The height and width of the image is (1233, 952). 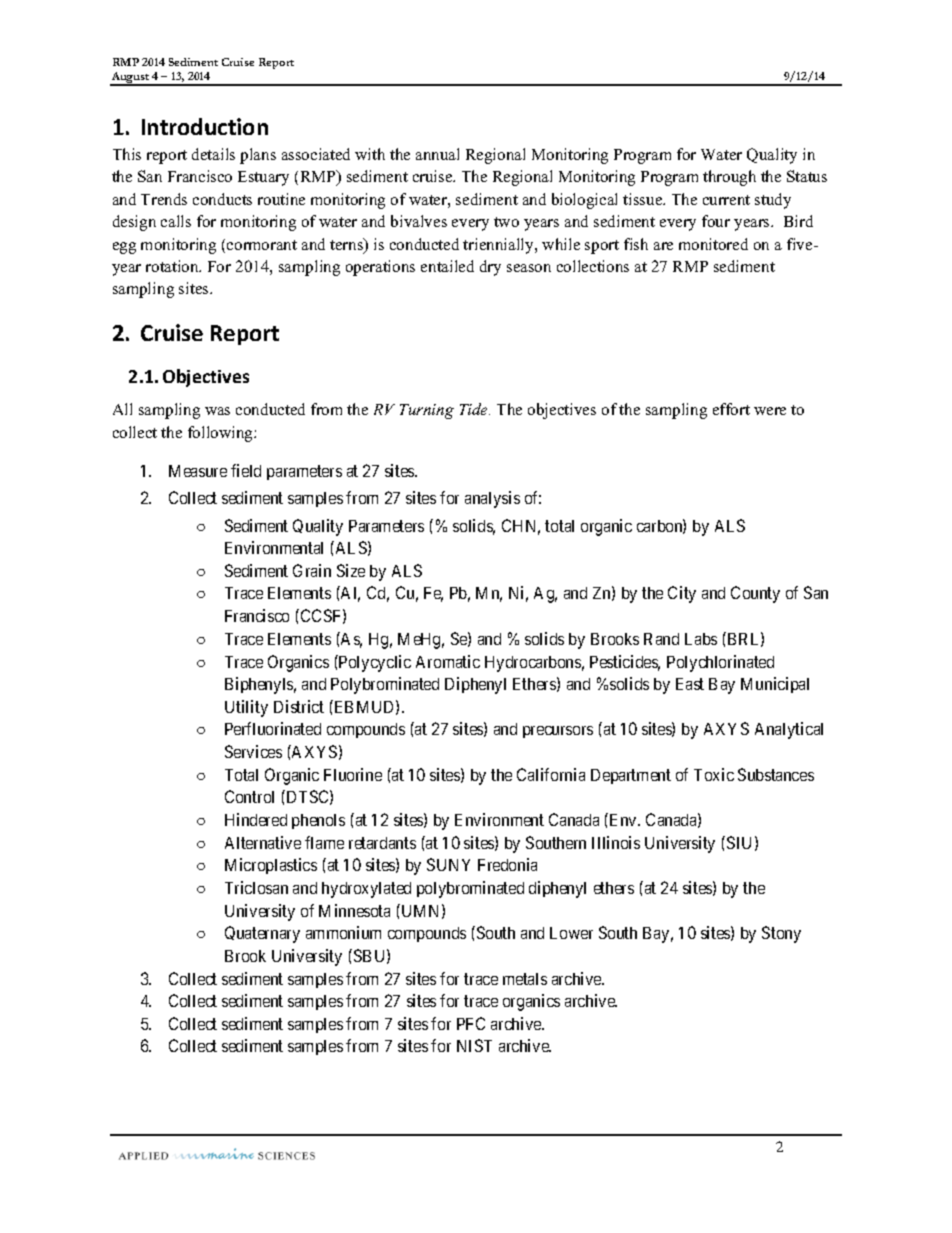 What do you see at coordinates (714, 774) in the image?
I see `Toxic` at bounding box center [714, 774].
